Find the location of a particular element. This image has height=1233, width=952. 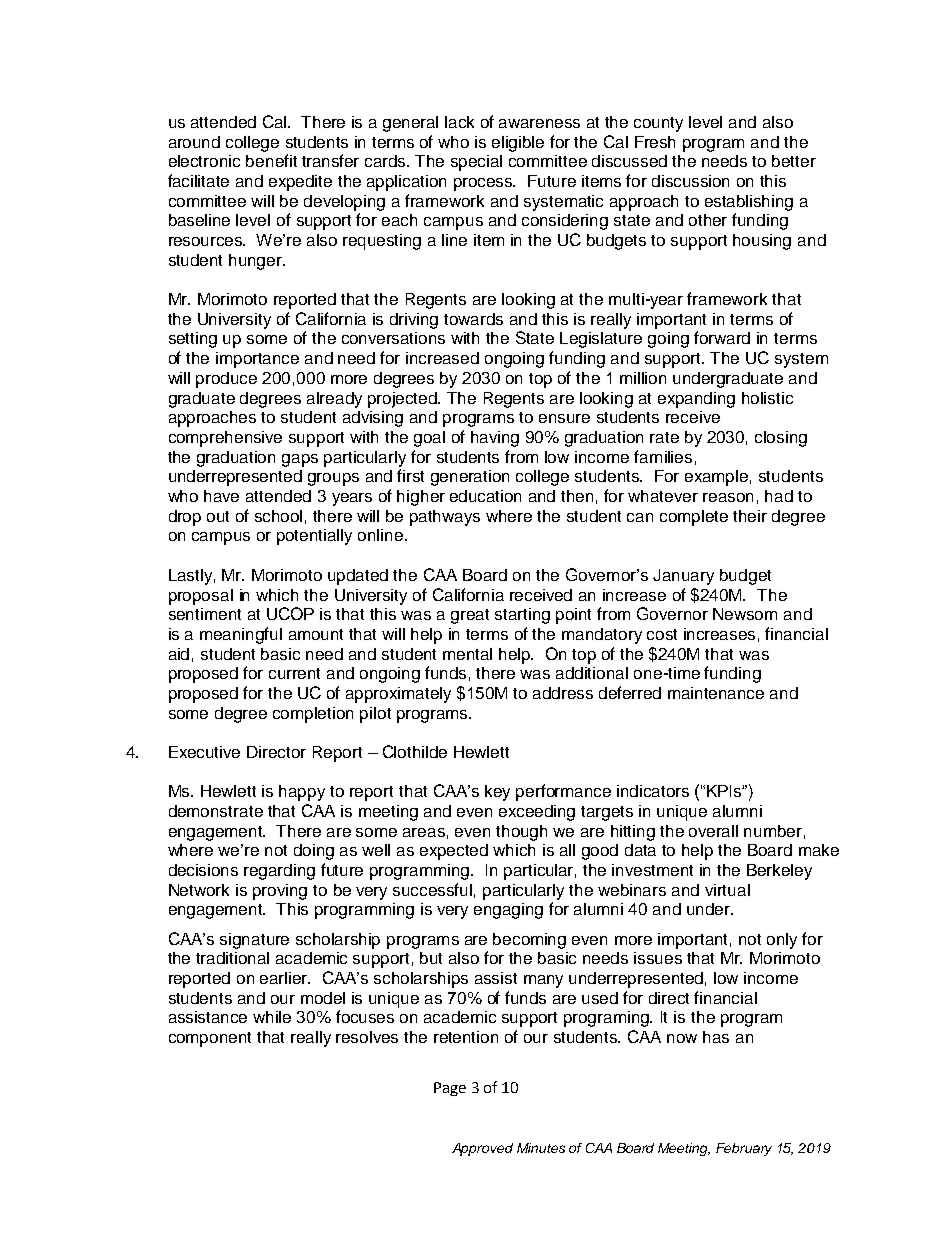

reason is located at coordinates (728, 497).
